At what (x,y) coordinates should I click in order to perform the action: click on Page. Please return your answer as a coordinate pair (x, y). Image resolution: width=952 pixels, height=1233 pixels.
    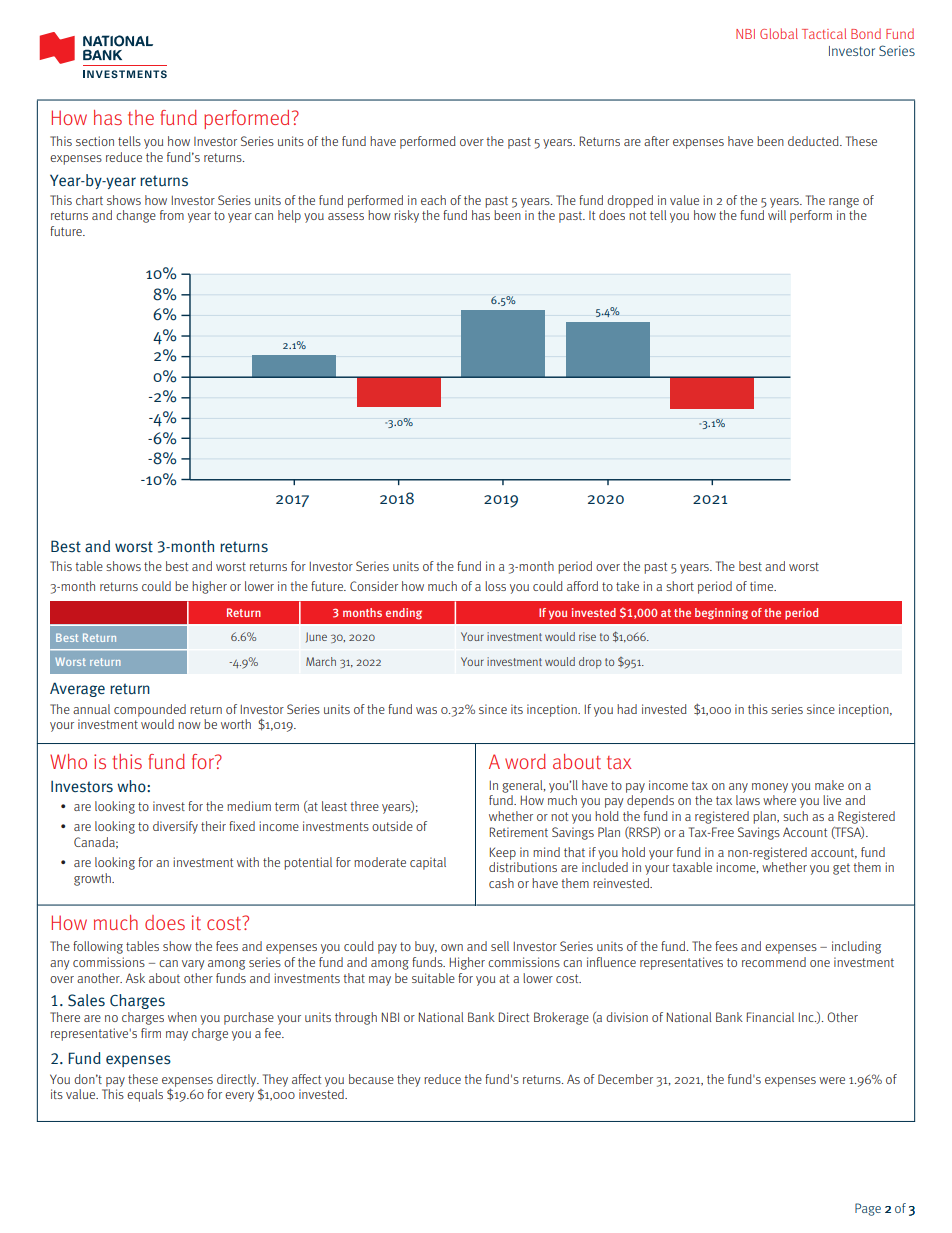
    Looking at the image, I should click on (868, 1209).
